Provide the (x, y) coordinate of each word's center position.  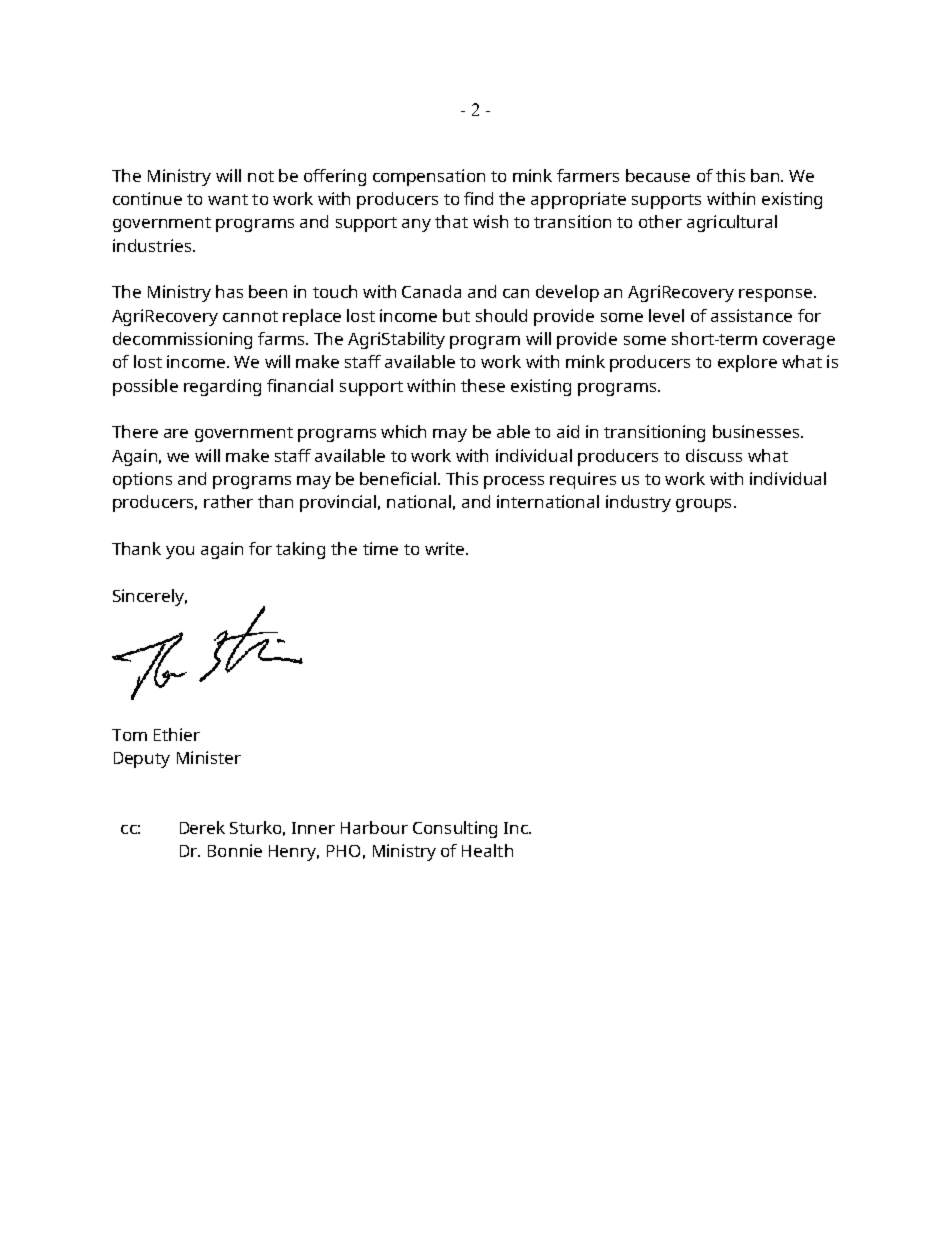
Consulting (455, 829)
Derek (202, 827)
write (446, 548)
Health (487, 850)
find (478, 198)
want (228, 199)
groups (703, 505)
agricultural (732, 223)
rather (228, 501)
